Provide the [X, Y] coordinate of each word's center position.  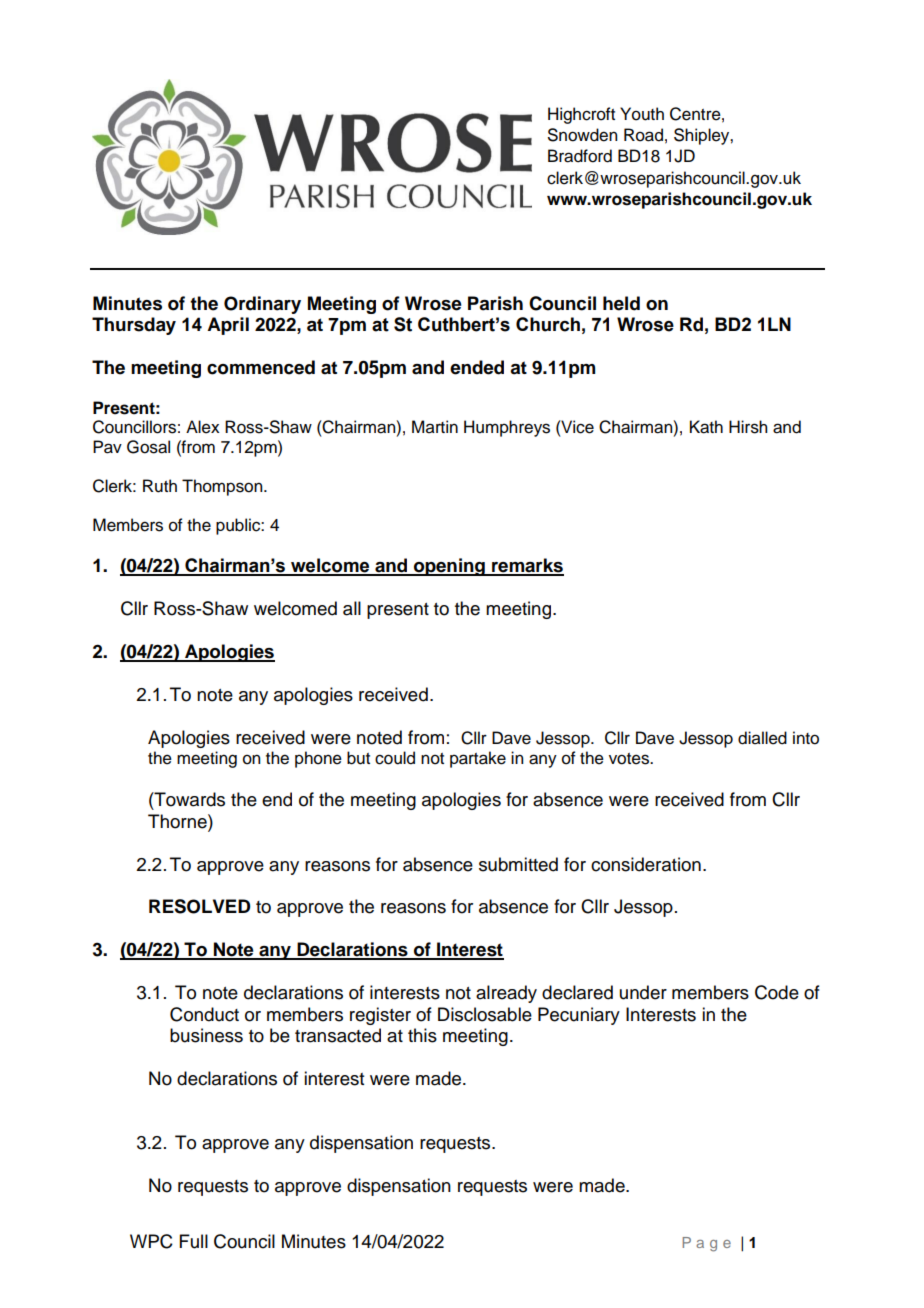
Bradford [580, 156]
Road [643, 135]
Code [777, 992]
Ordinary [262, 305]
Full [194, 1241]
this [422, 1035]
